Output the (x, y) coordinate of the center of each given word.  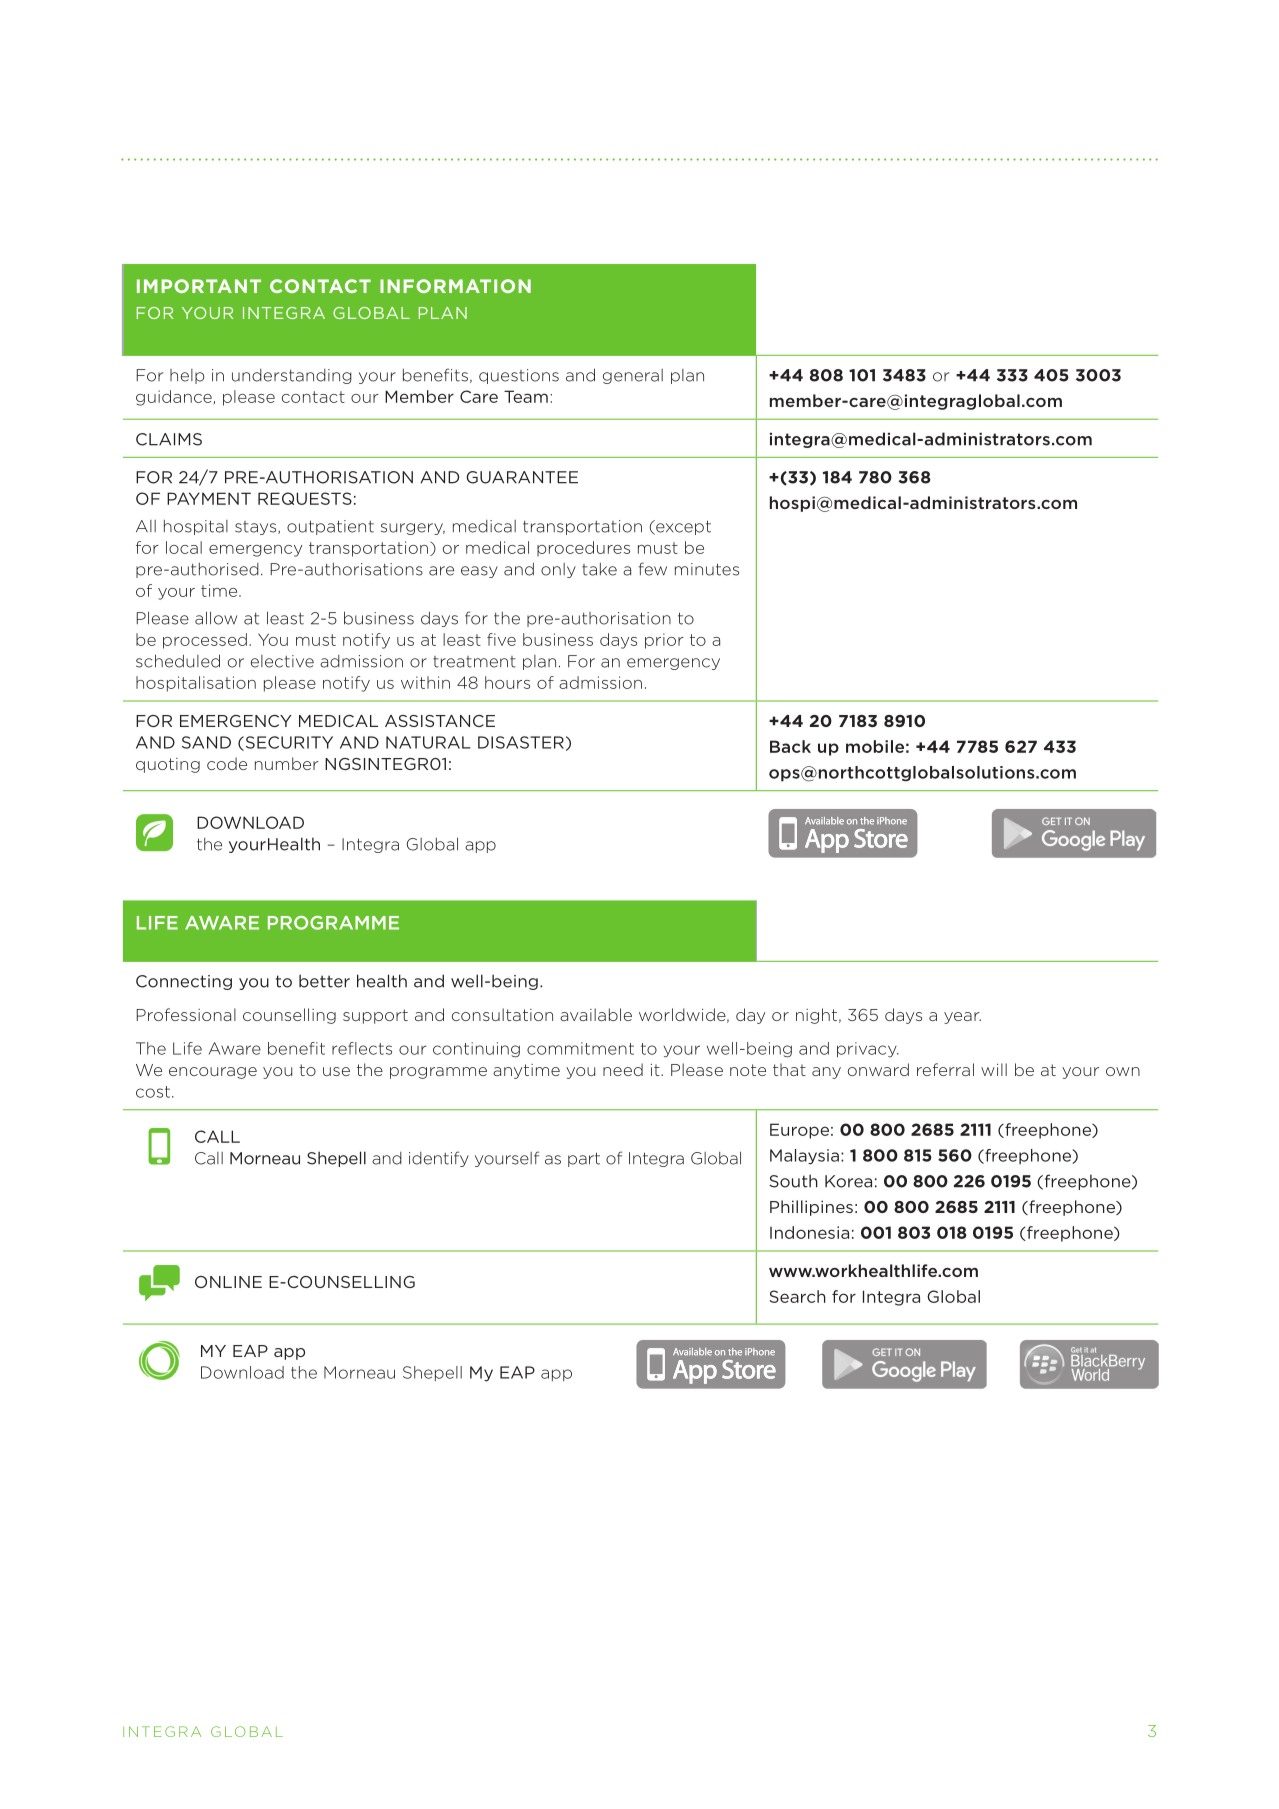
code (227, 763)
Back (790, 746)
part (584, 1159)
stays (257, 528)
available (596, 1014)
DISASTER (521, 742)
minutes (707, 569)
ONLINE (228, 1282)
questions (519, 376)
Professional (186, 1014)
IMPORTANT (199, 286)
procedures (583, 548)
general (633, 376)
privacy (868, 1049)
